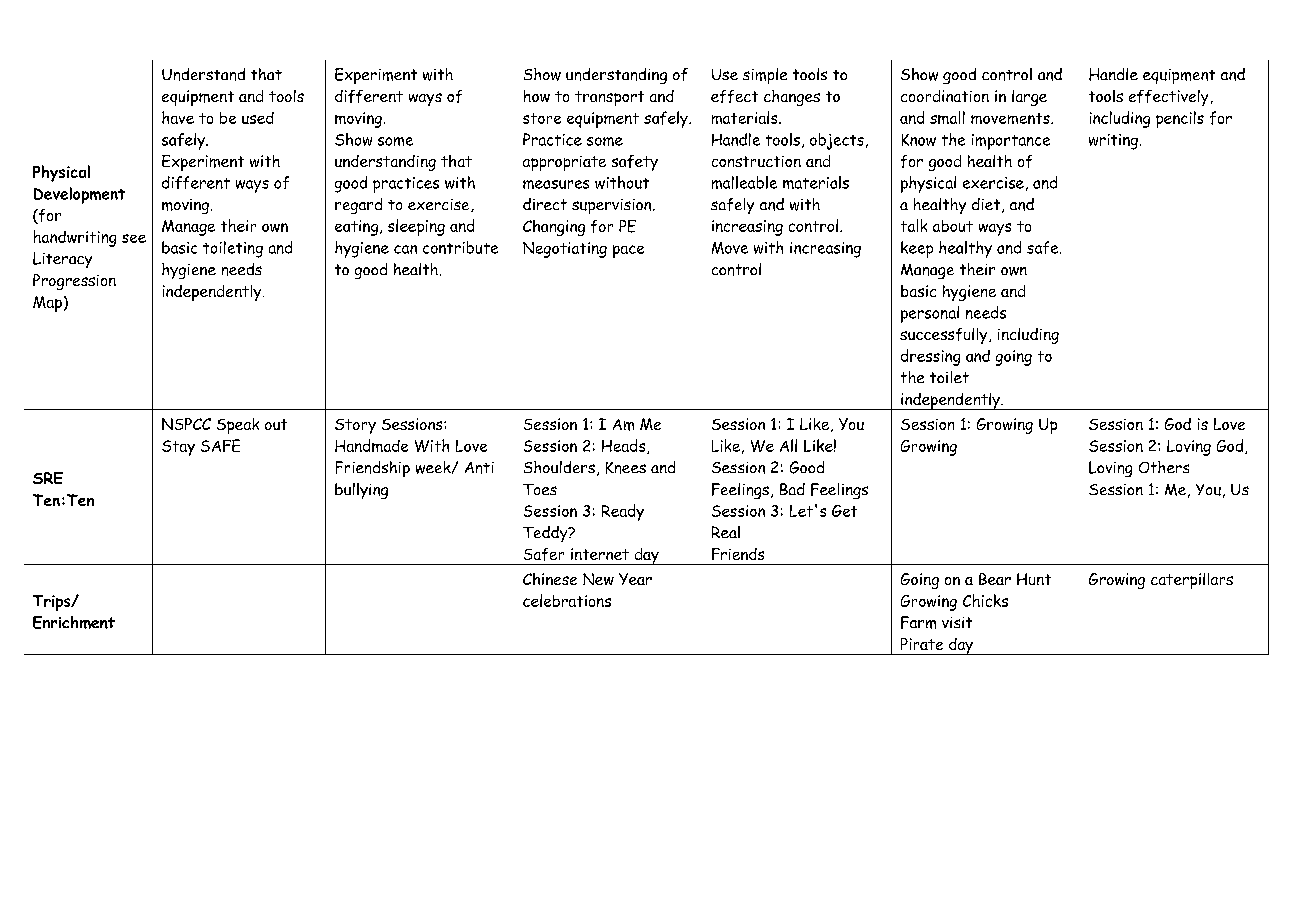  I want to click on transport, so click(609, 98).
